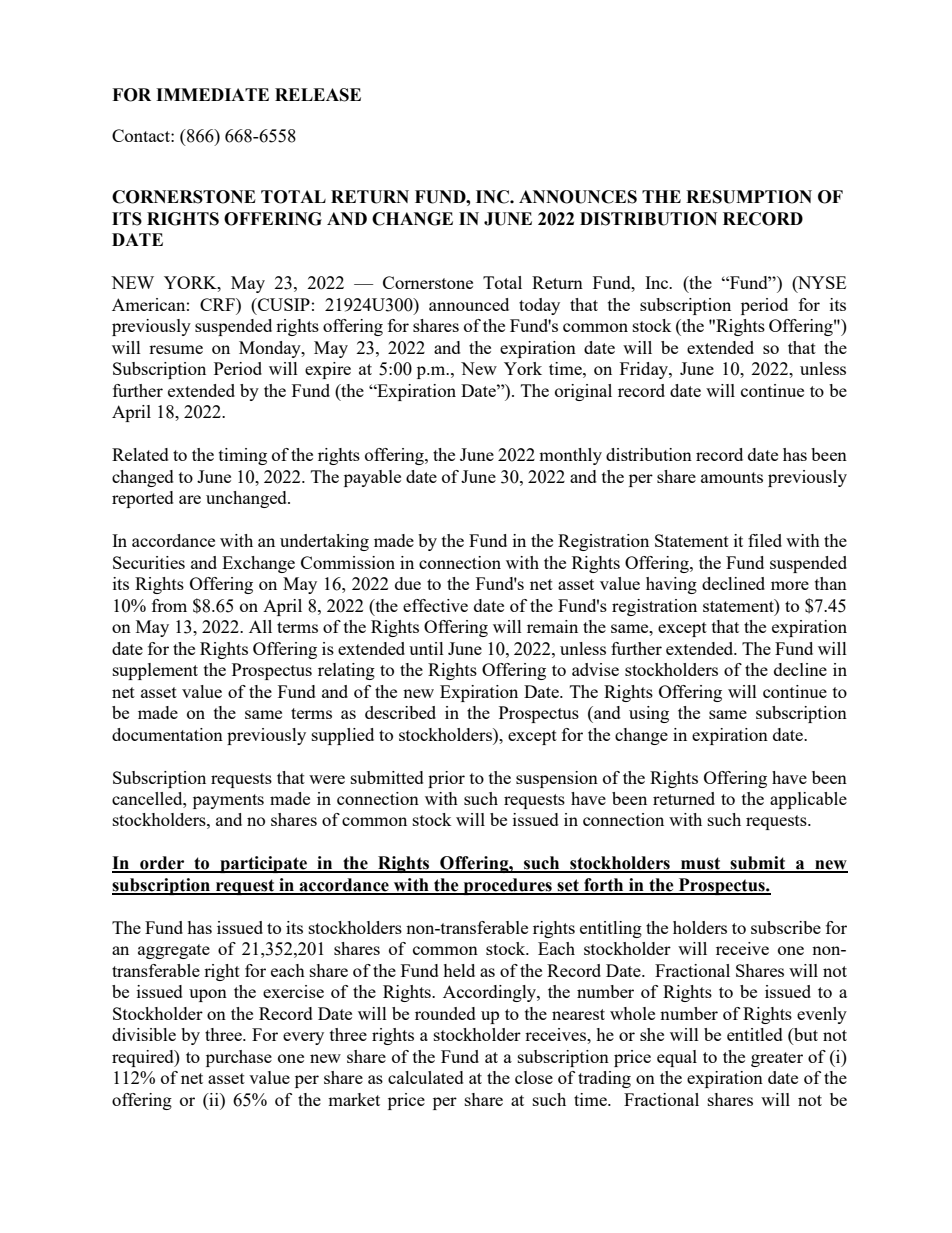 This image has width=952, height=1233. What do you see at coordinates (700, 864) in the image?
I see `must` at bounding box center [700, 864].
